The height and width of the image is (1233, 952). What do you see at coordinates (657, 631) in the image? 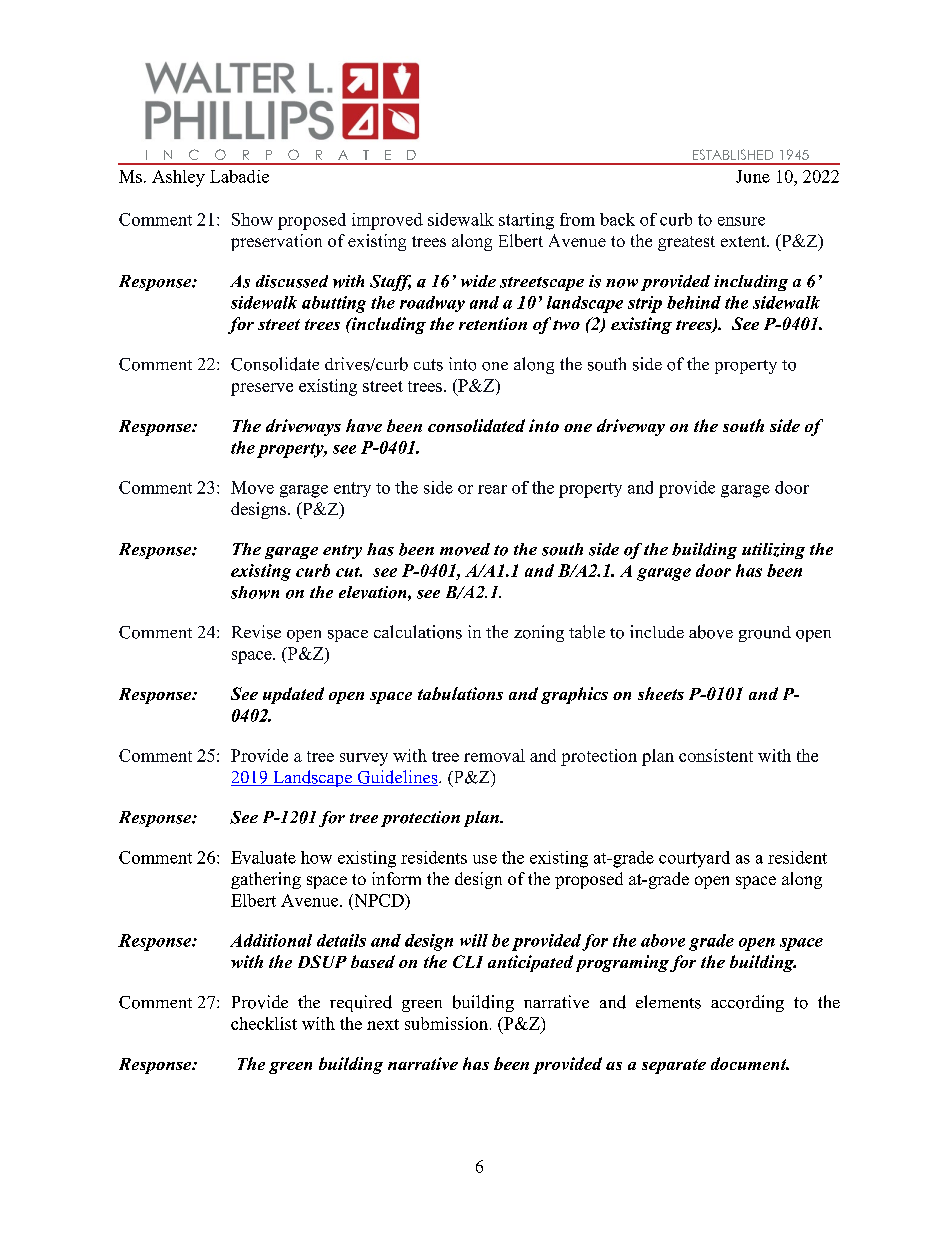
I see `include` at bounding box center [657, 631].
